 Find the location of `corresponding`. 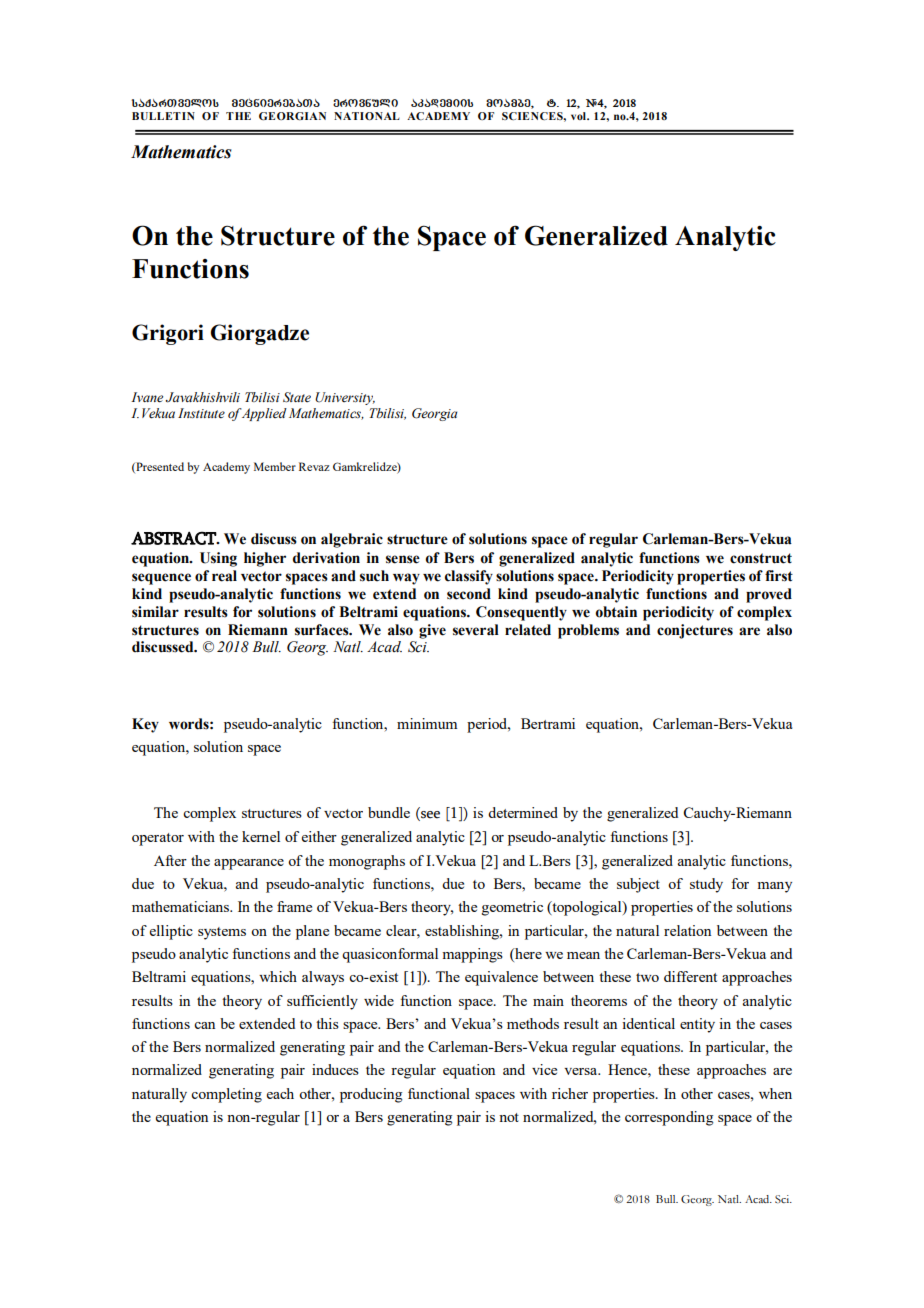

corresponding is located at coordinates (669, 1118).
